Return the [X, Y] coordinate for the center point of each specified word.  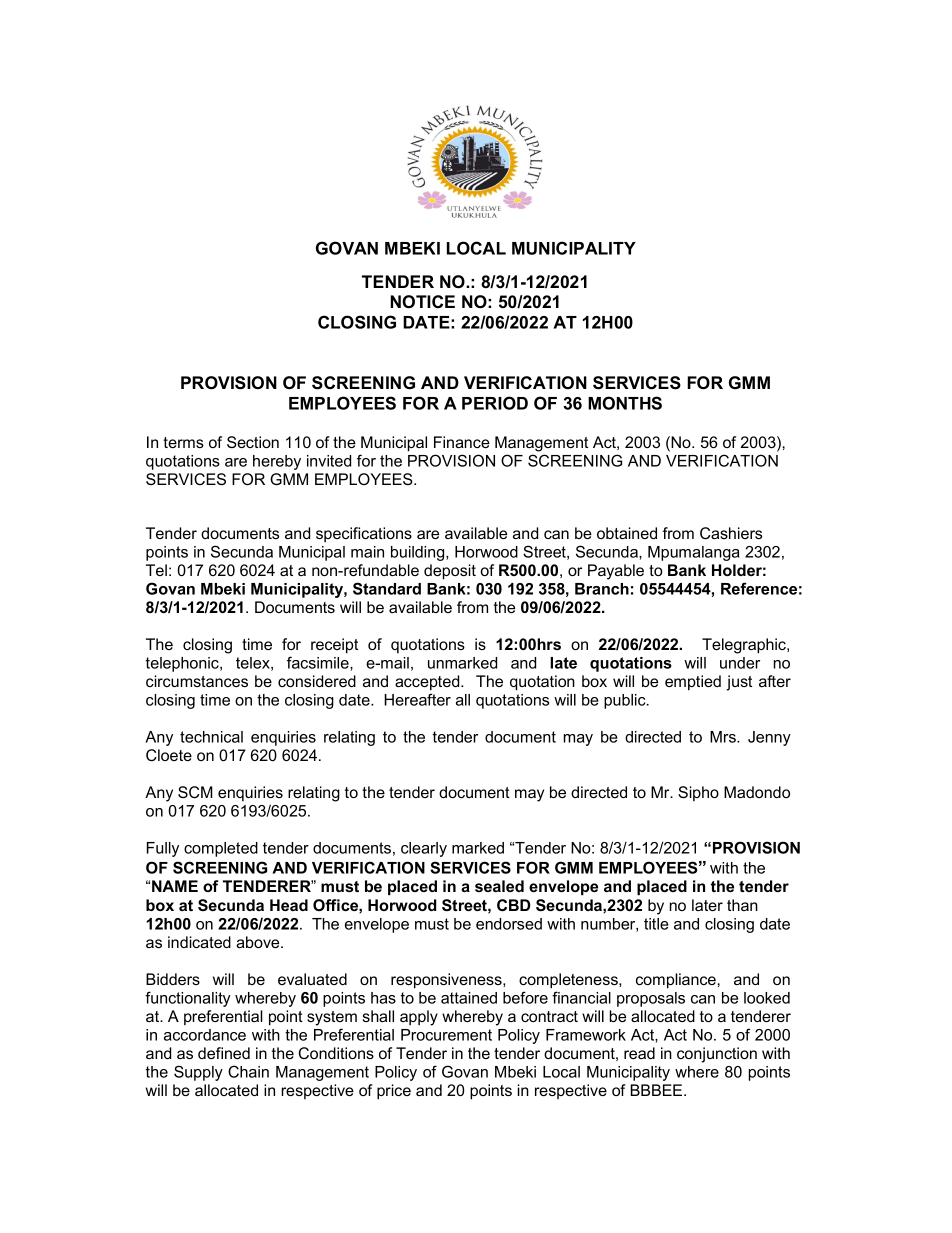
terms [183, 442]
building [419, 553]
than [742, 905]
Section [253, 442]
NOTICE [422, 301]
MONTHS [625, 403]
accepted [428, 683]
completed [221, 849]
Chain [248, 1071]
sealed [499, 886]
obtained [627, 533]
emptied [693, 683]
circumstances [197, 681]
